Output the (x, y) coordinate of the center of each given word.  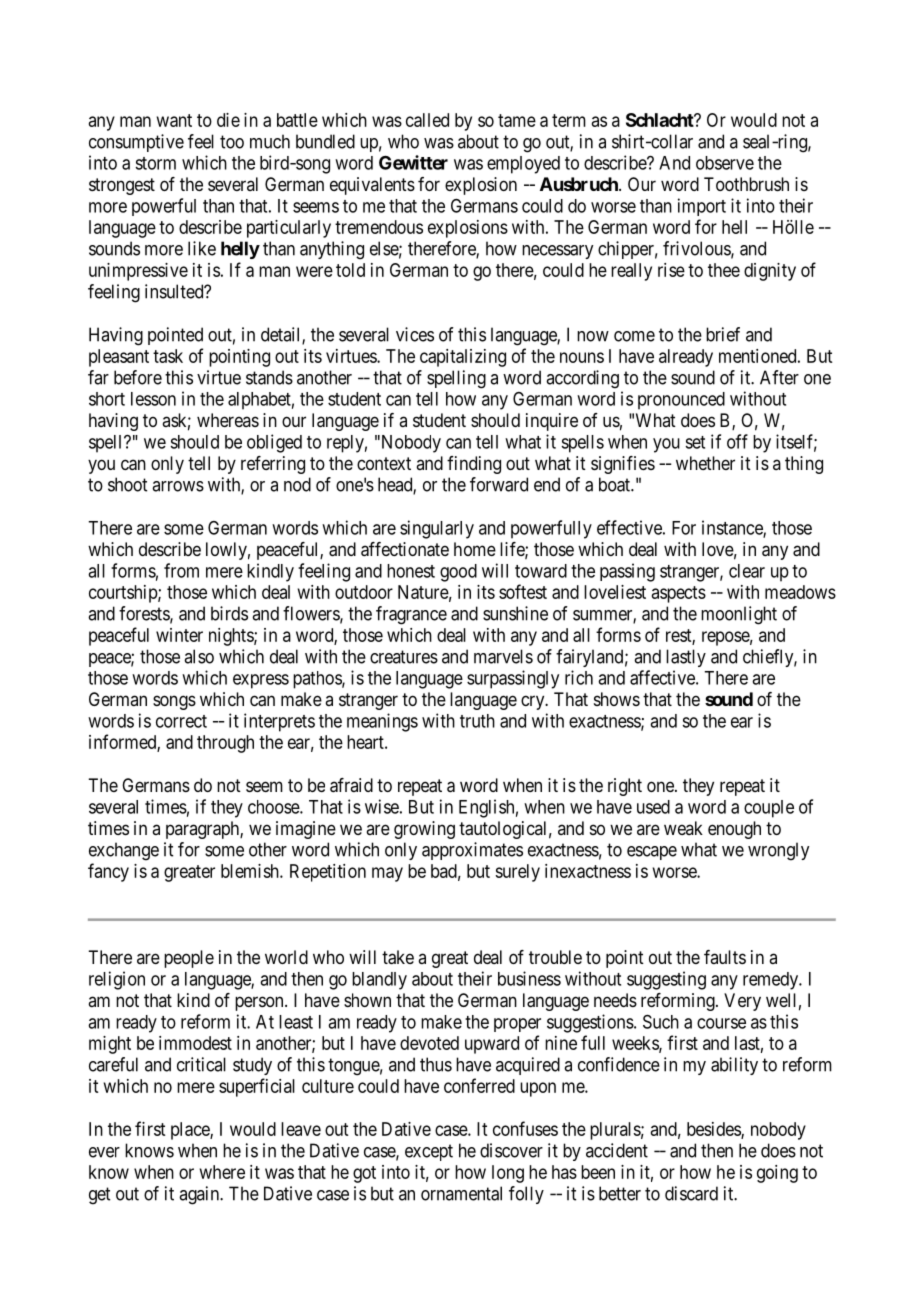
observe (725, 163)
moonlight (739, 615)
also (199, 656)
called (427, 120)
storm (155, 163)
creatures (404, 657)
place (191, 1131)
